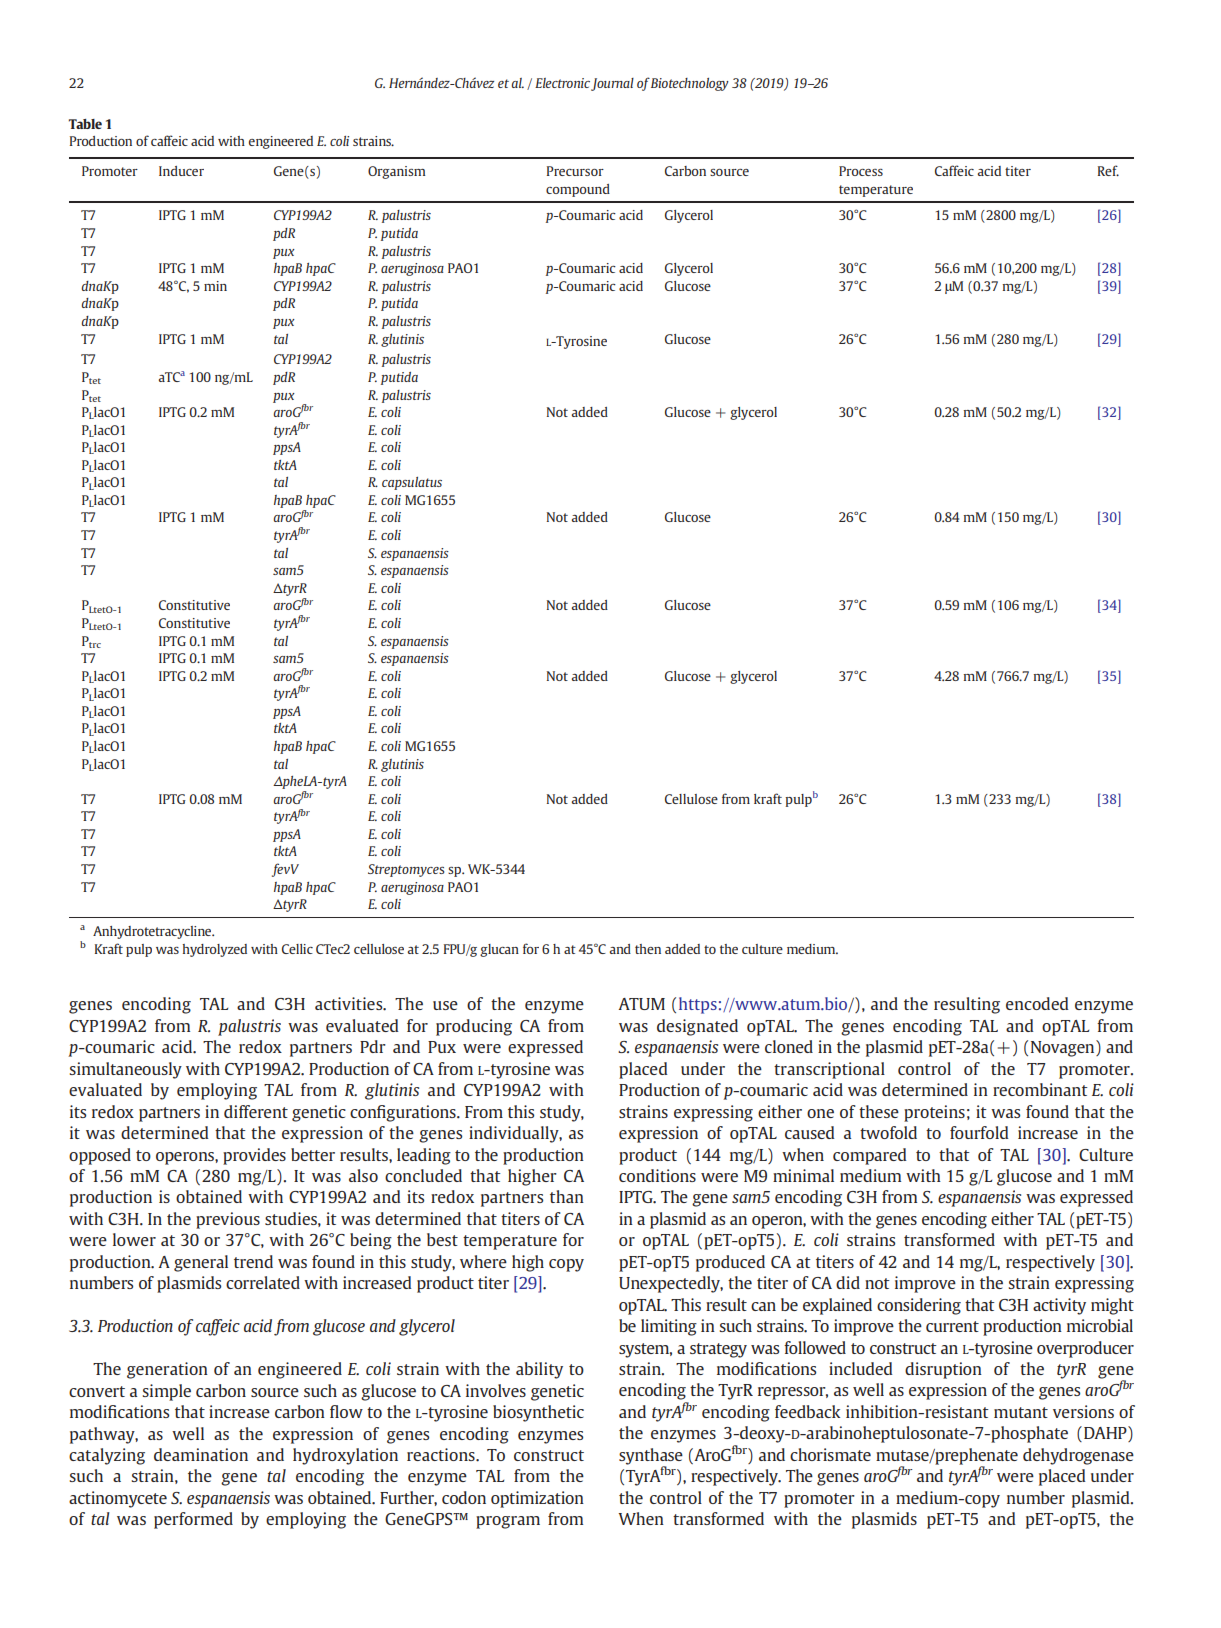 This page has width=1221, height=1628. What do you see at coordinates (201, 1454) in the page?
I see `deamination` at bounding box center [201, 1454].
